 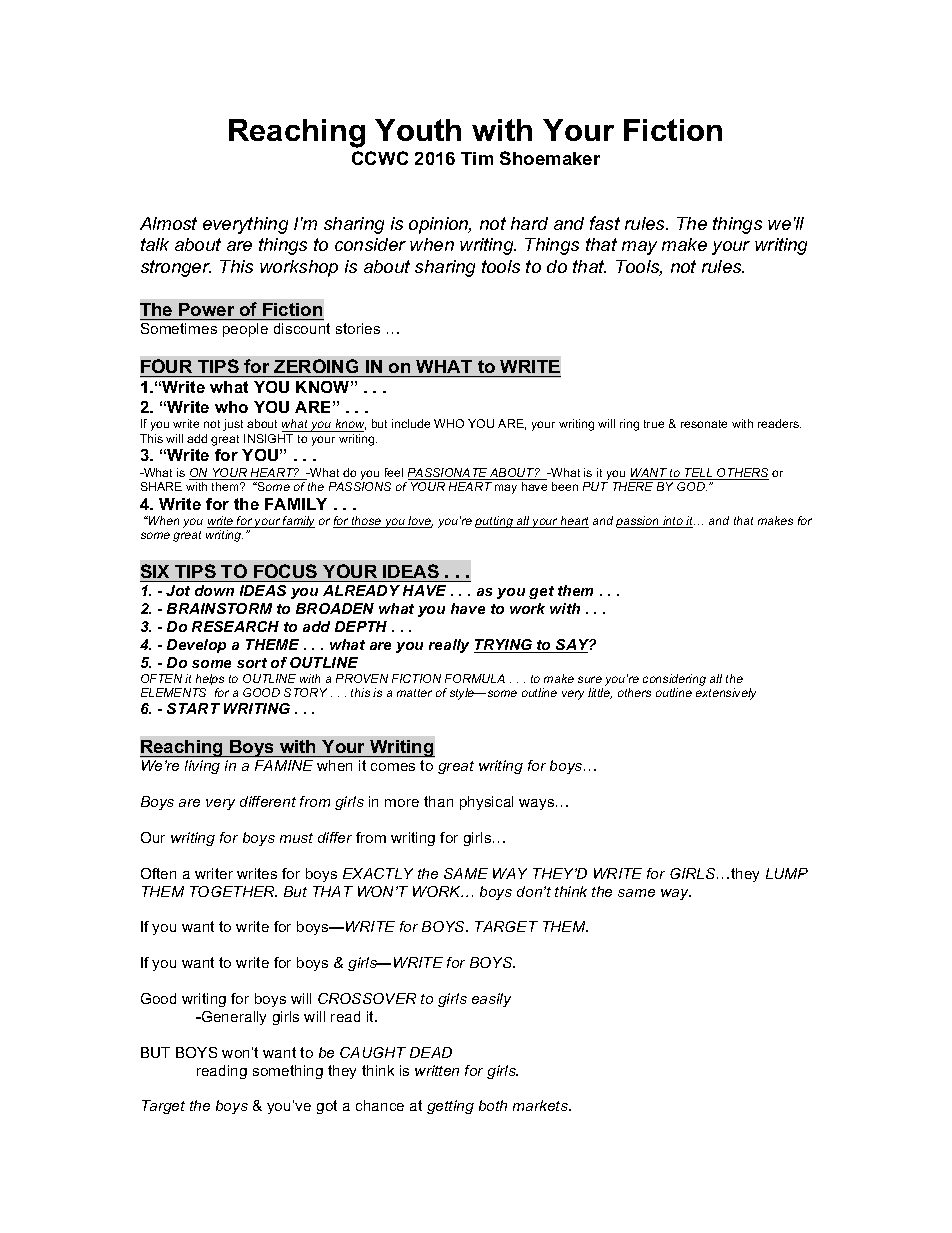 What do you see at coordinates (268, 438) in the image?
I see `INSIGHT` at bounding box center [268, 438].
